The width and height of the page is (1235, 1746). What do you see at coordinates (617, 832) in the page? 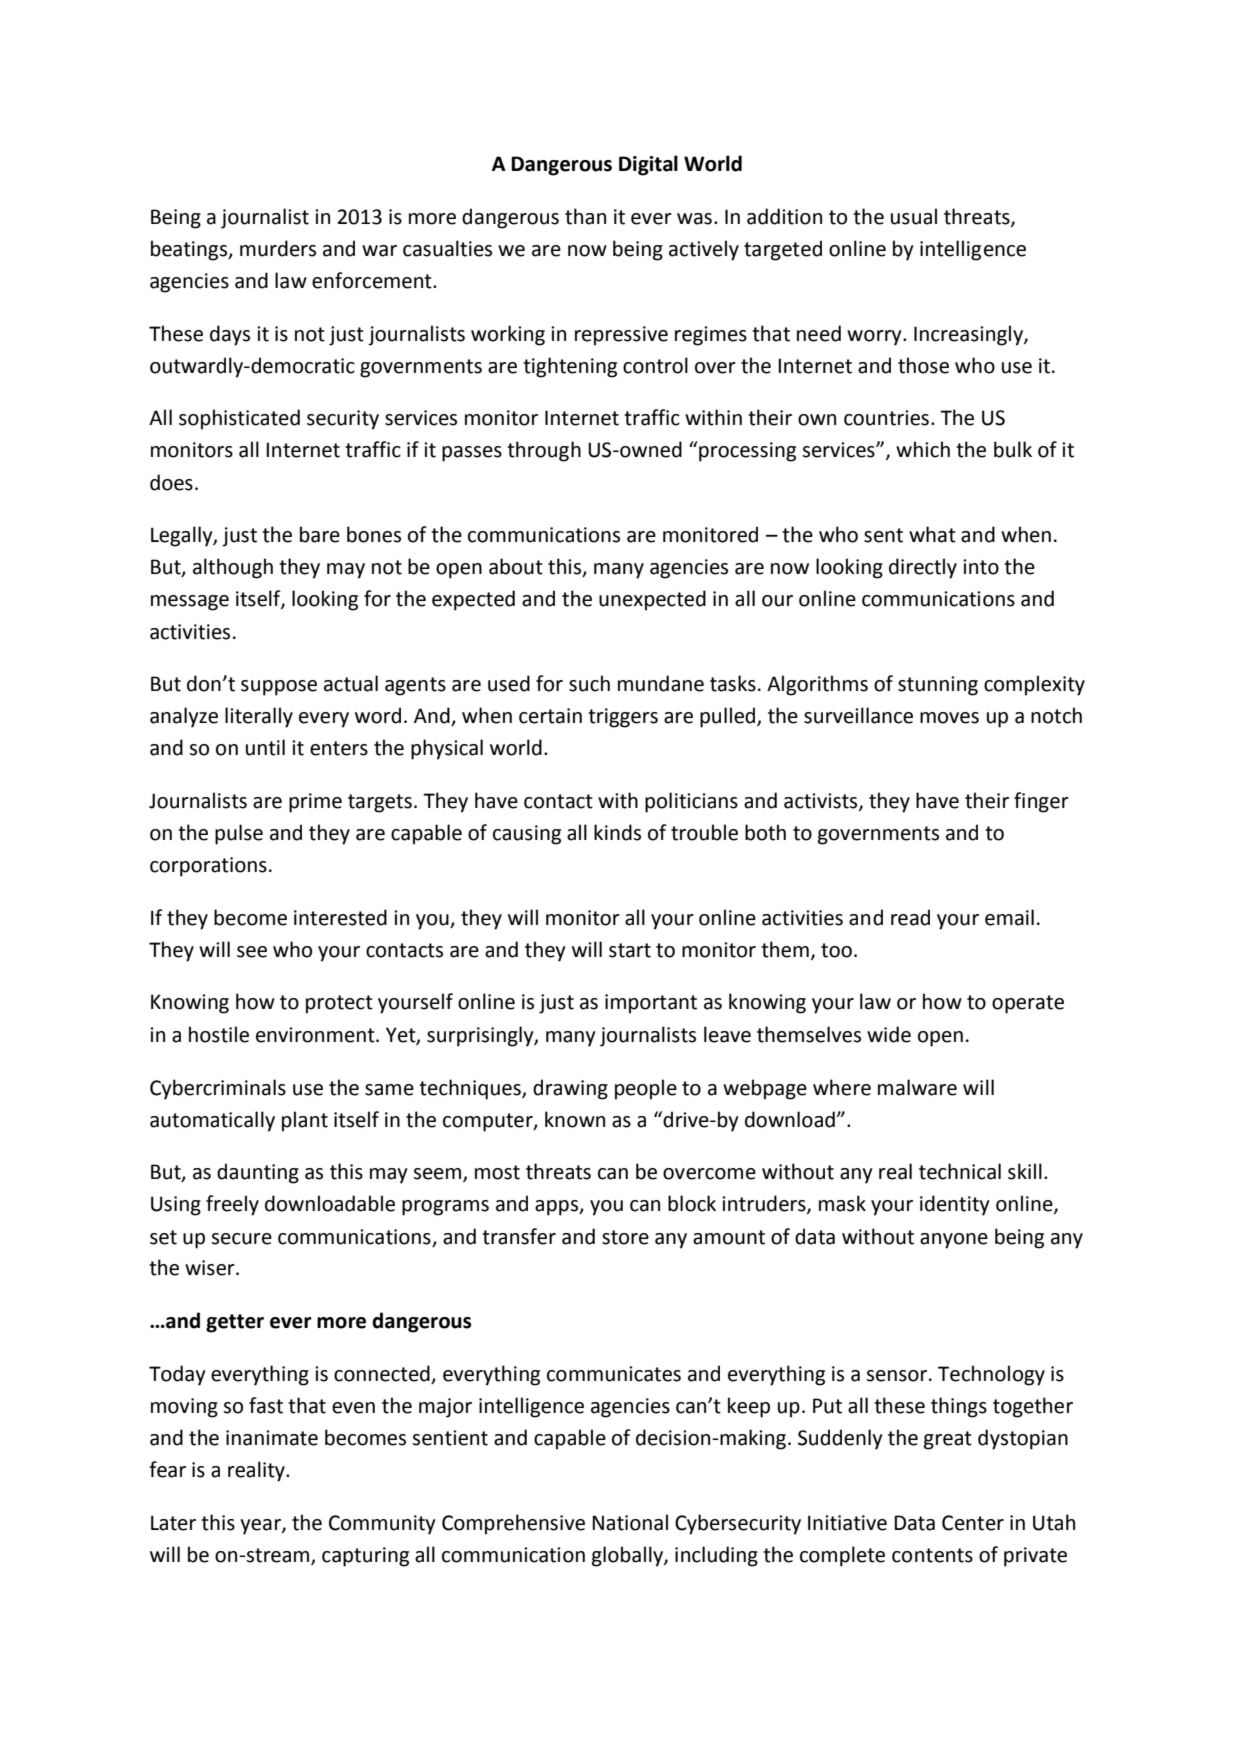
I see `kinds` at bounding box center [617, 832].
